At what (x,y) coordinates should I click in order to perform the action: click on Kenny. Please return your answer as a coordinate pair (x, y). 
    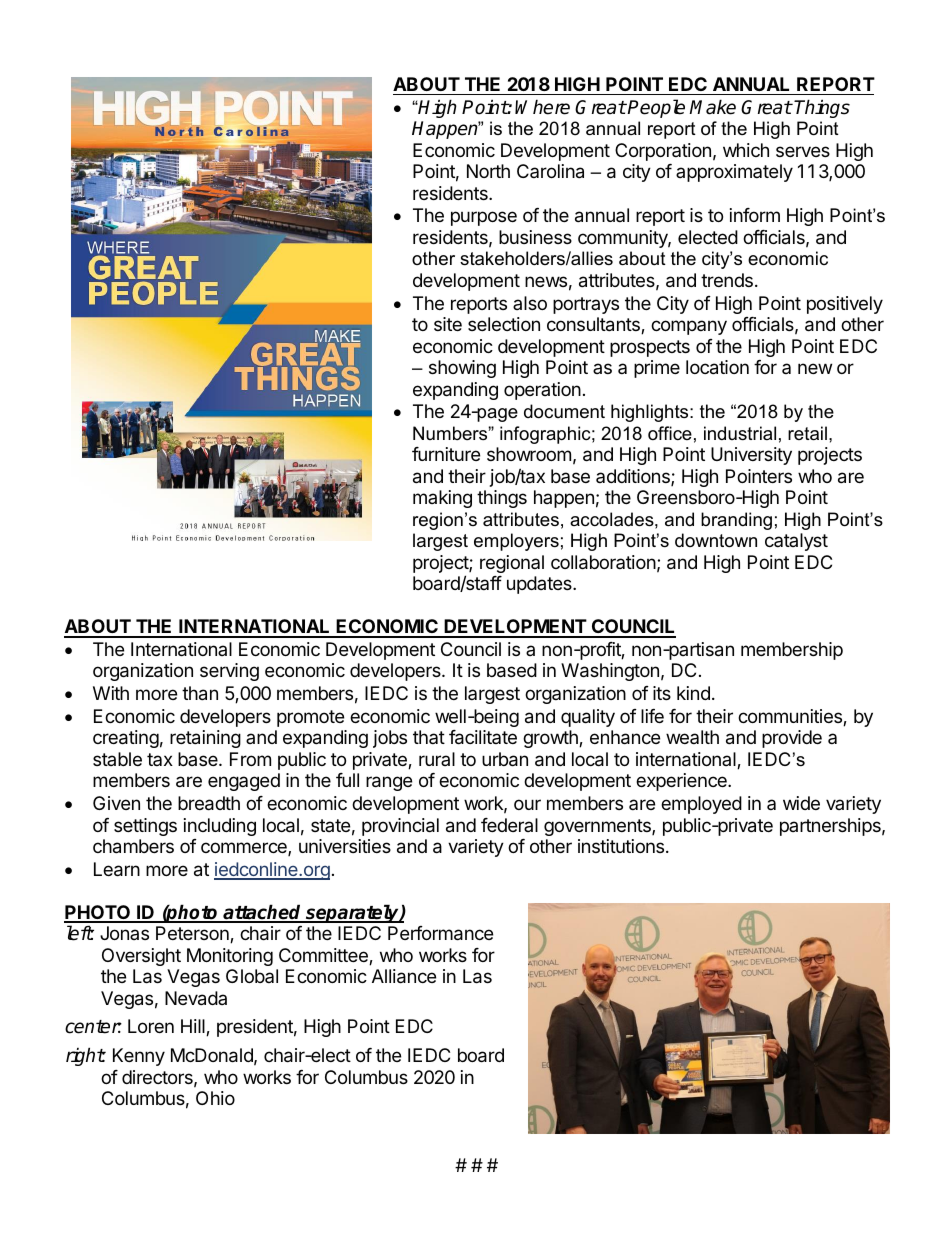
    Looking at the image, I should click on (139, 1057).
